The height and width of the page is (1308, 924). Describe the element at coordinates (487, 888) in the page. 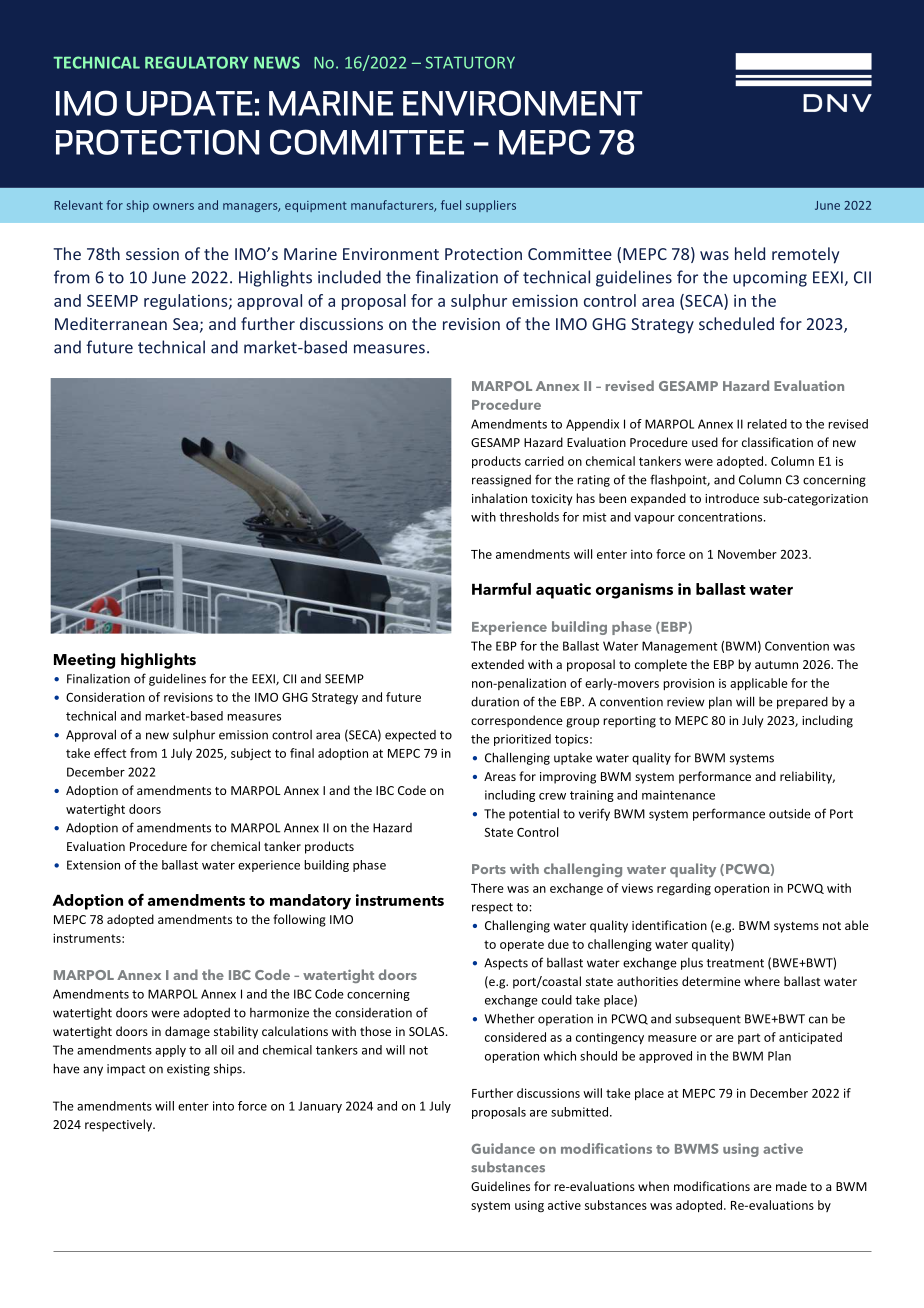

I see `There` at that location.
